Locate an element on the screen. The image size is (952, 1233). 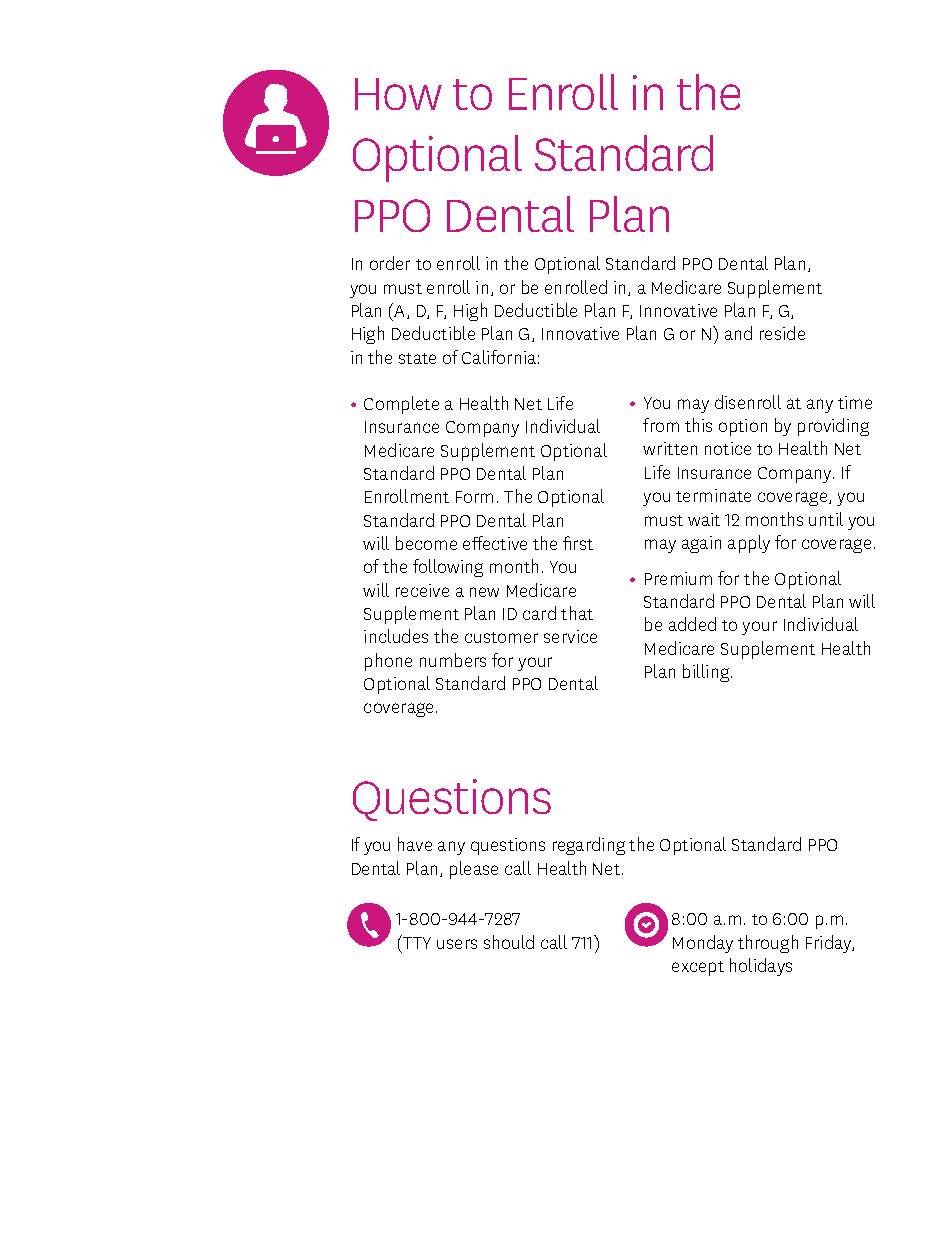
users is located at coordinates (457, 944).
